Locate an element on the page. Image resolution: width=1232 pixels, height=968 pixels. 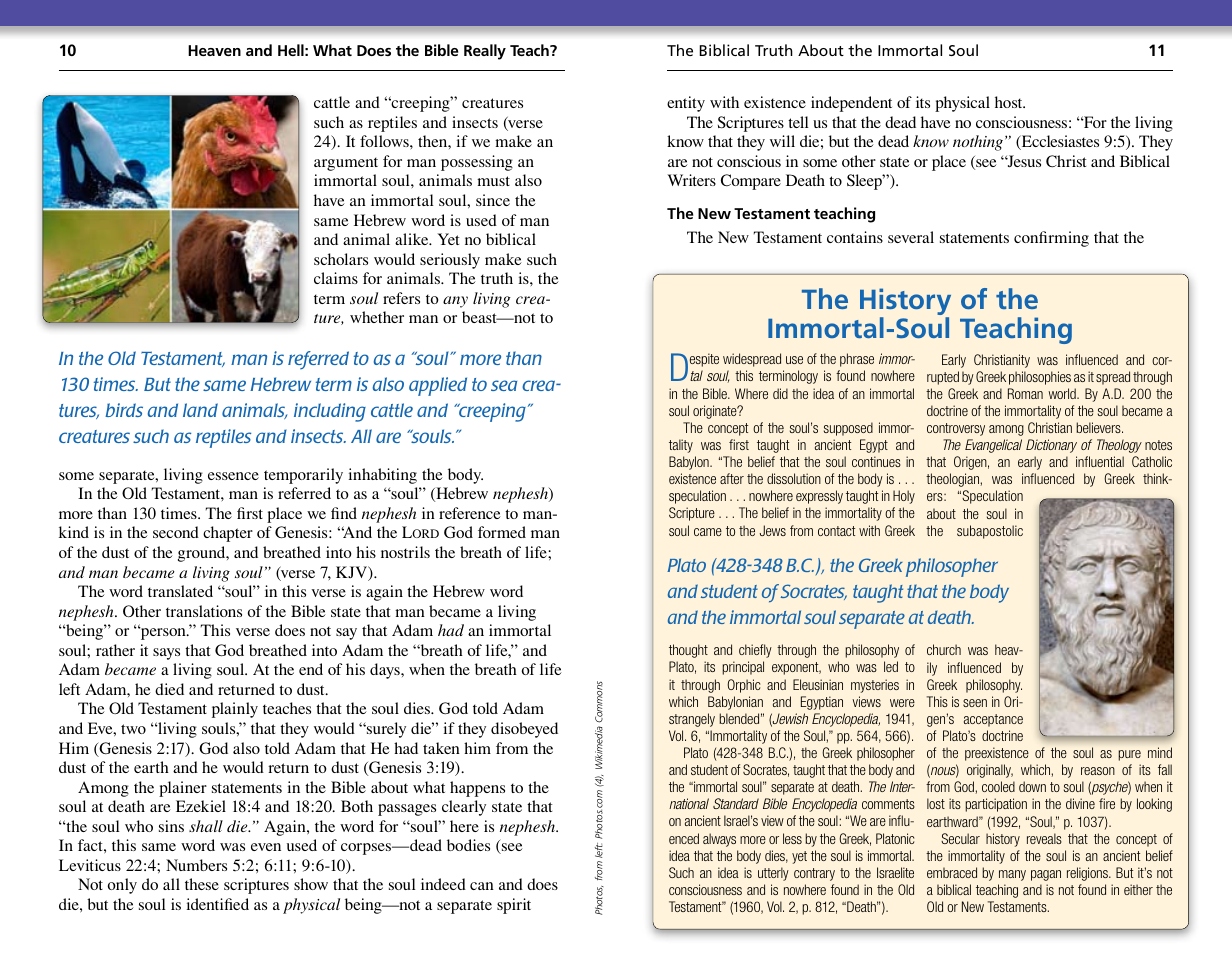
host is located at coordinates (1010, 102).
